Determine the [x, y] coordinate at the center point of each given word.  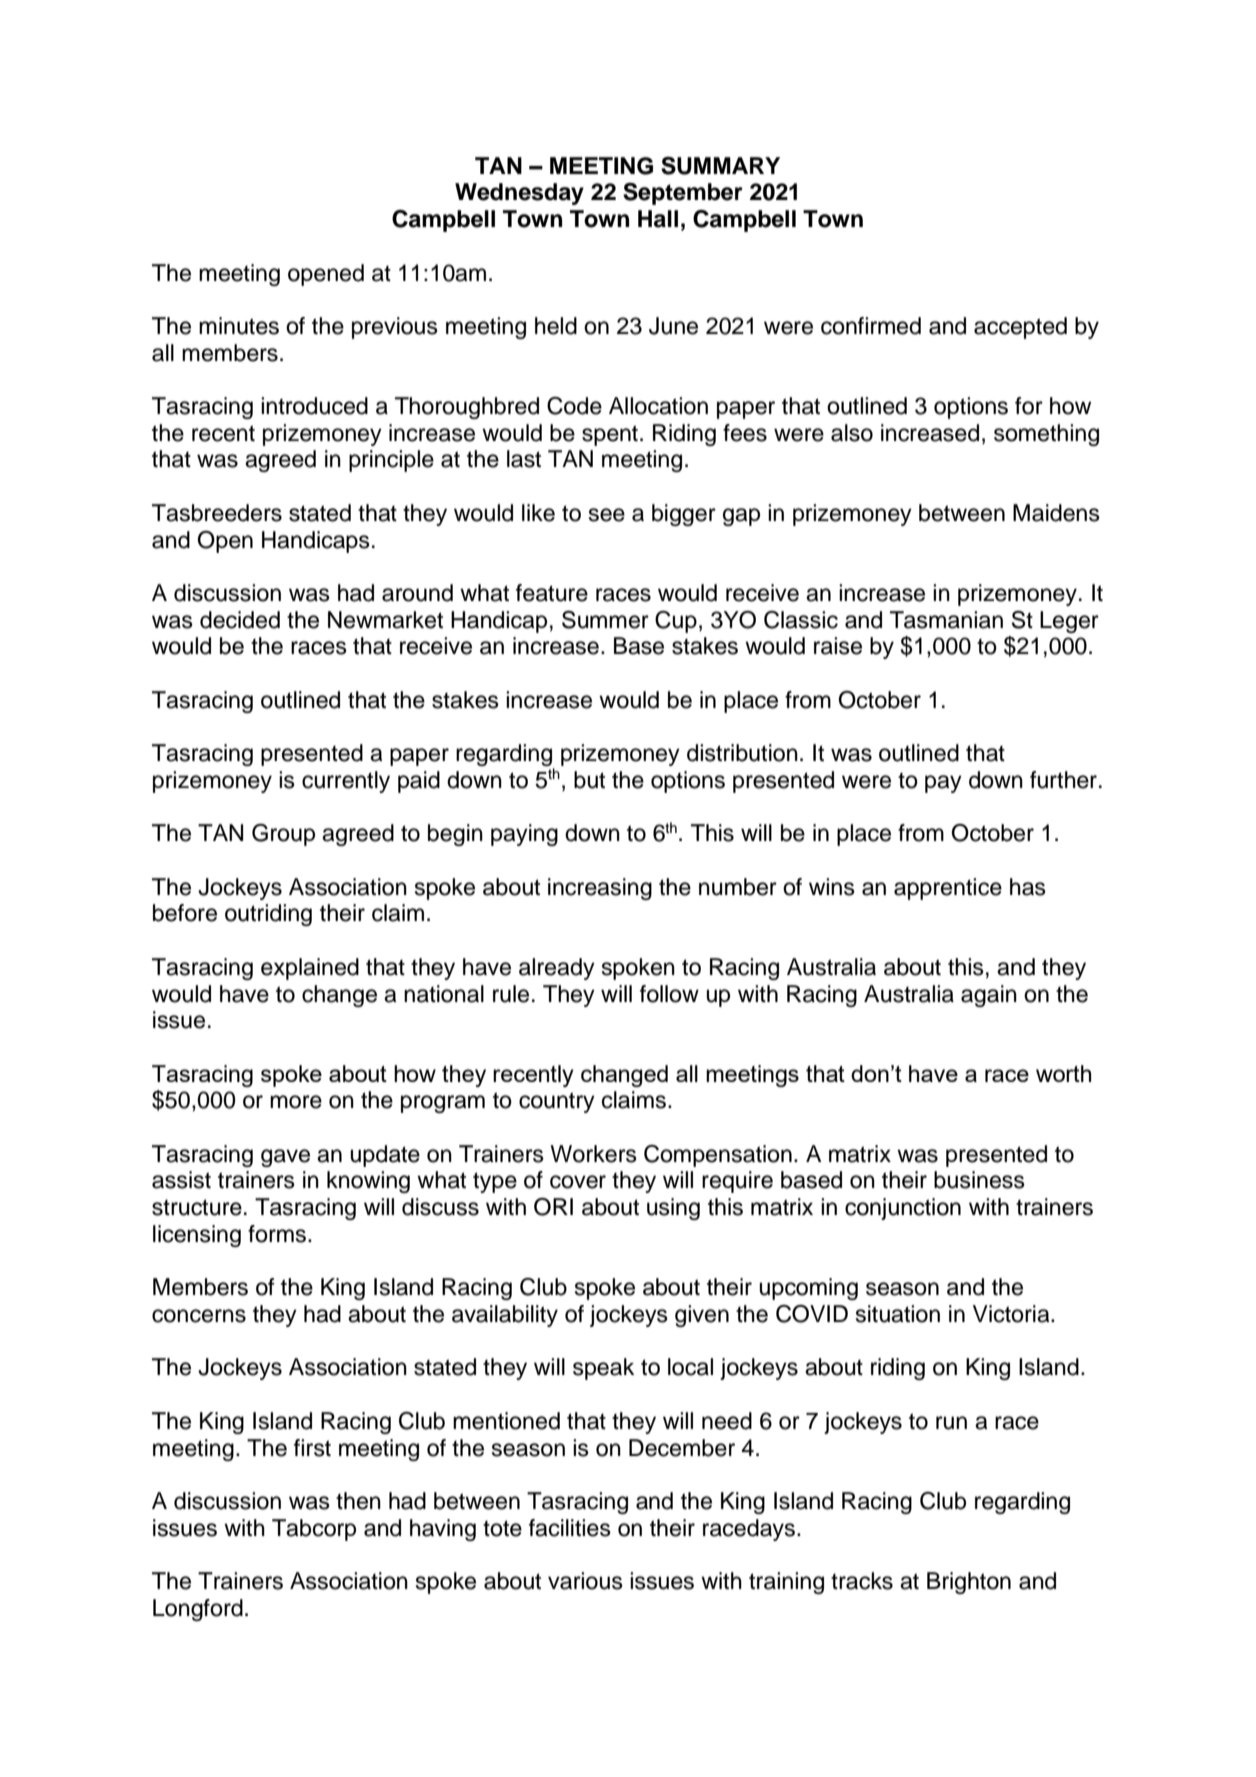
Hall [658, 219]
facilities [570, 1528]
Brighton [969, 1583]
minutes [239, 326]
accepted [1020, 328]
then [358, 1501]
